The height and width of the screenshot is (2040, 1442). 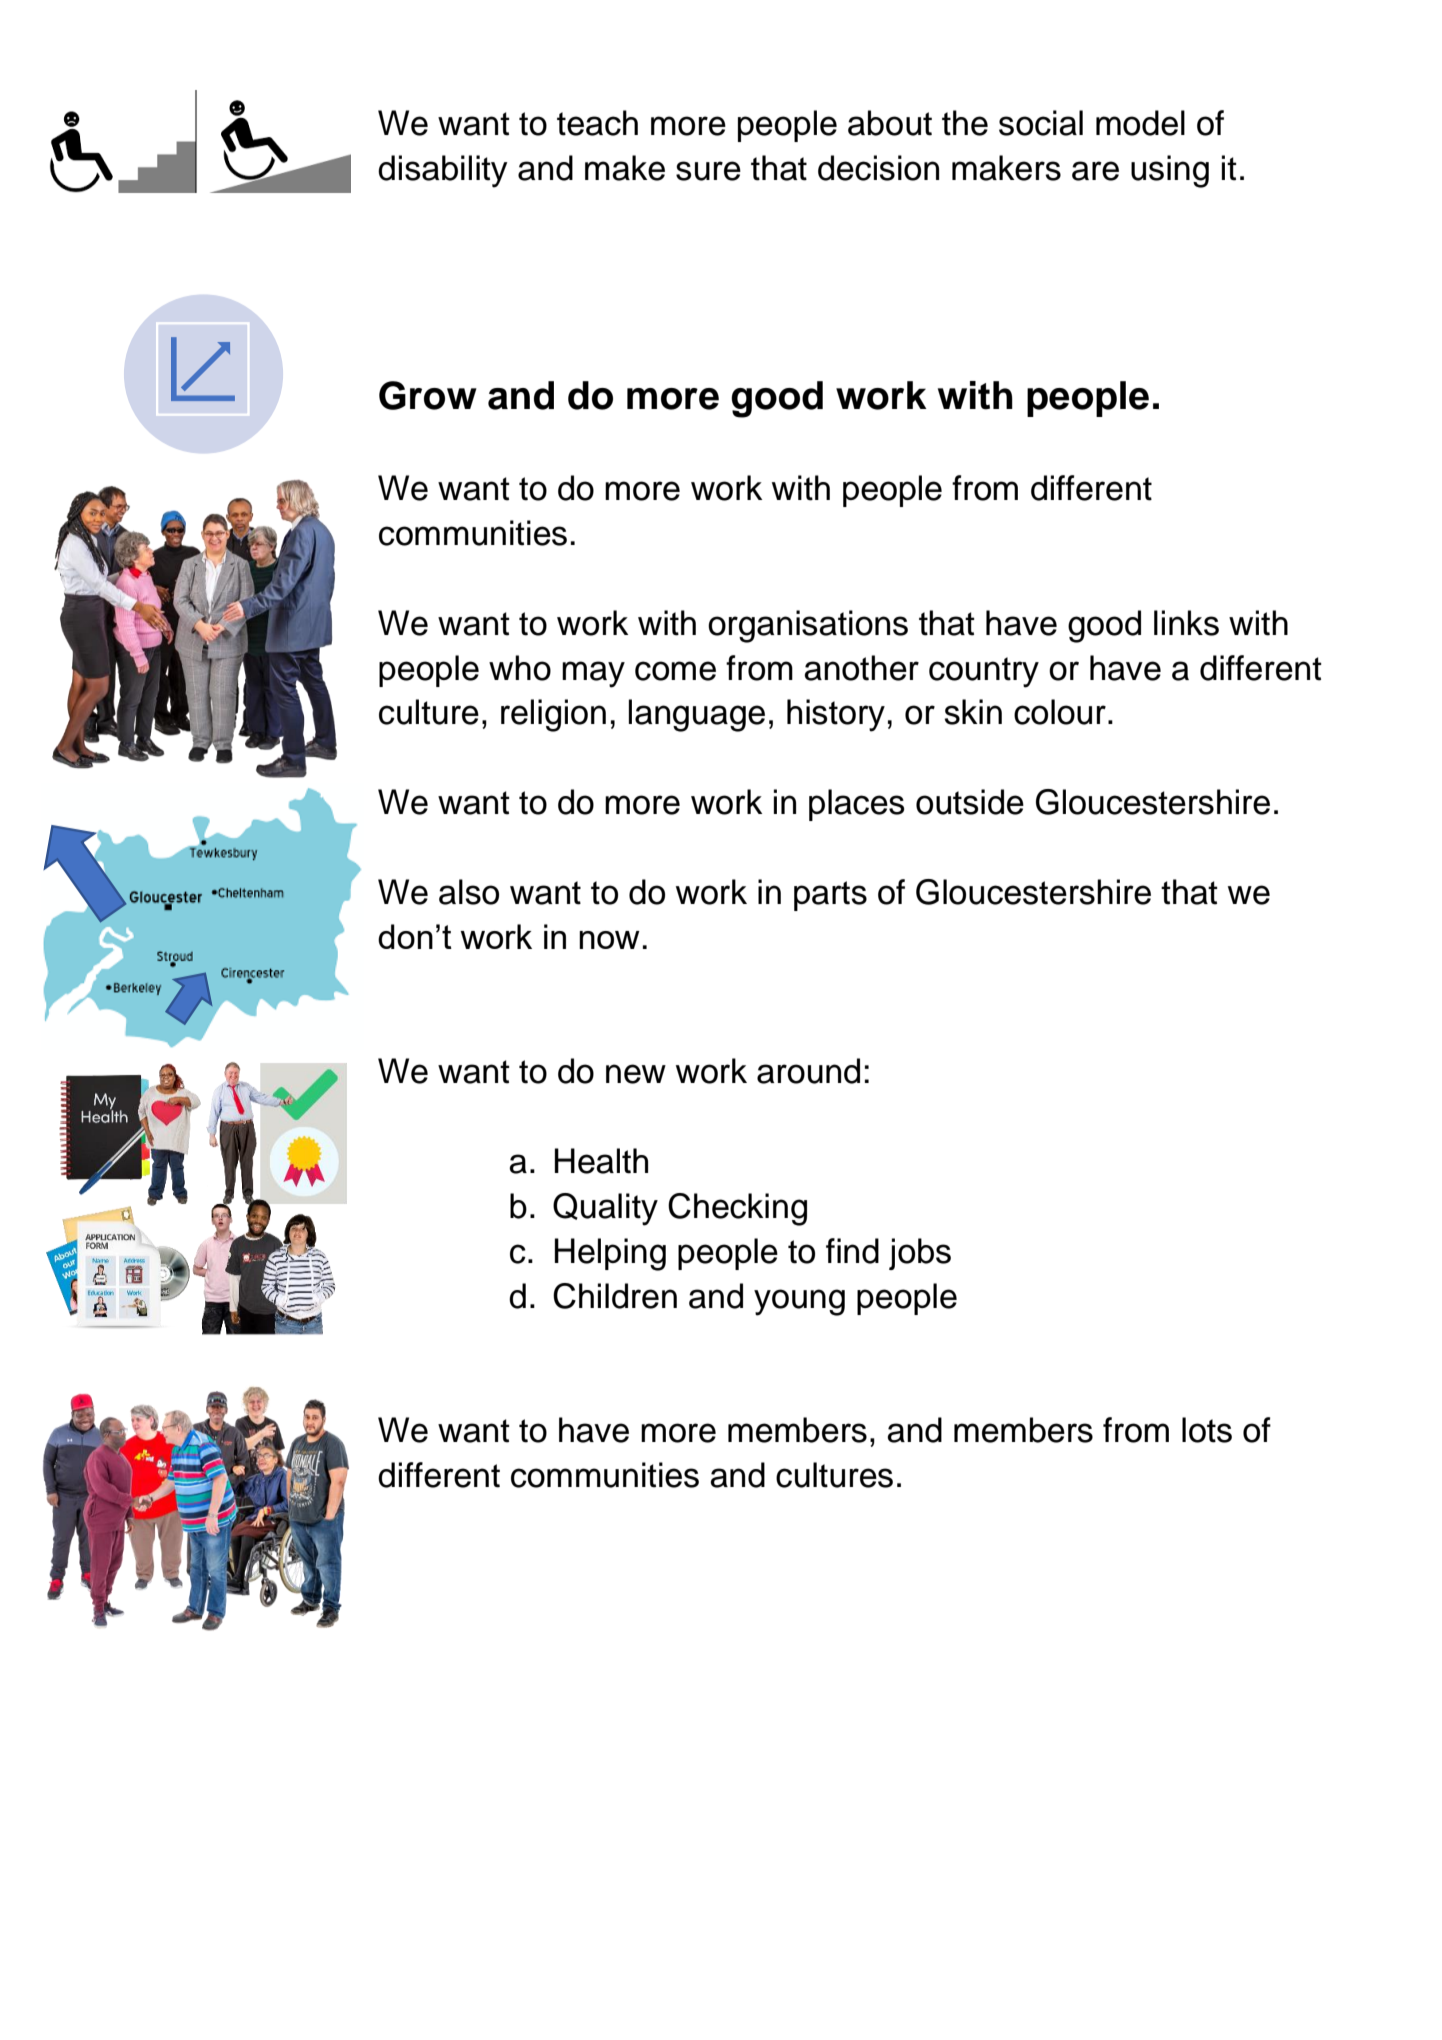 I want to click on young, so click(x=799, y=1302).
